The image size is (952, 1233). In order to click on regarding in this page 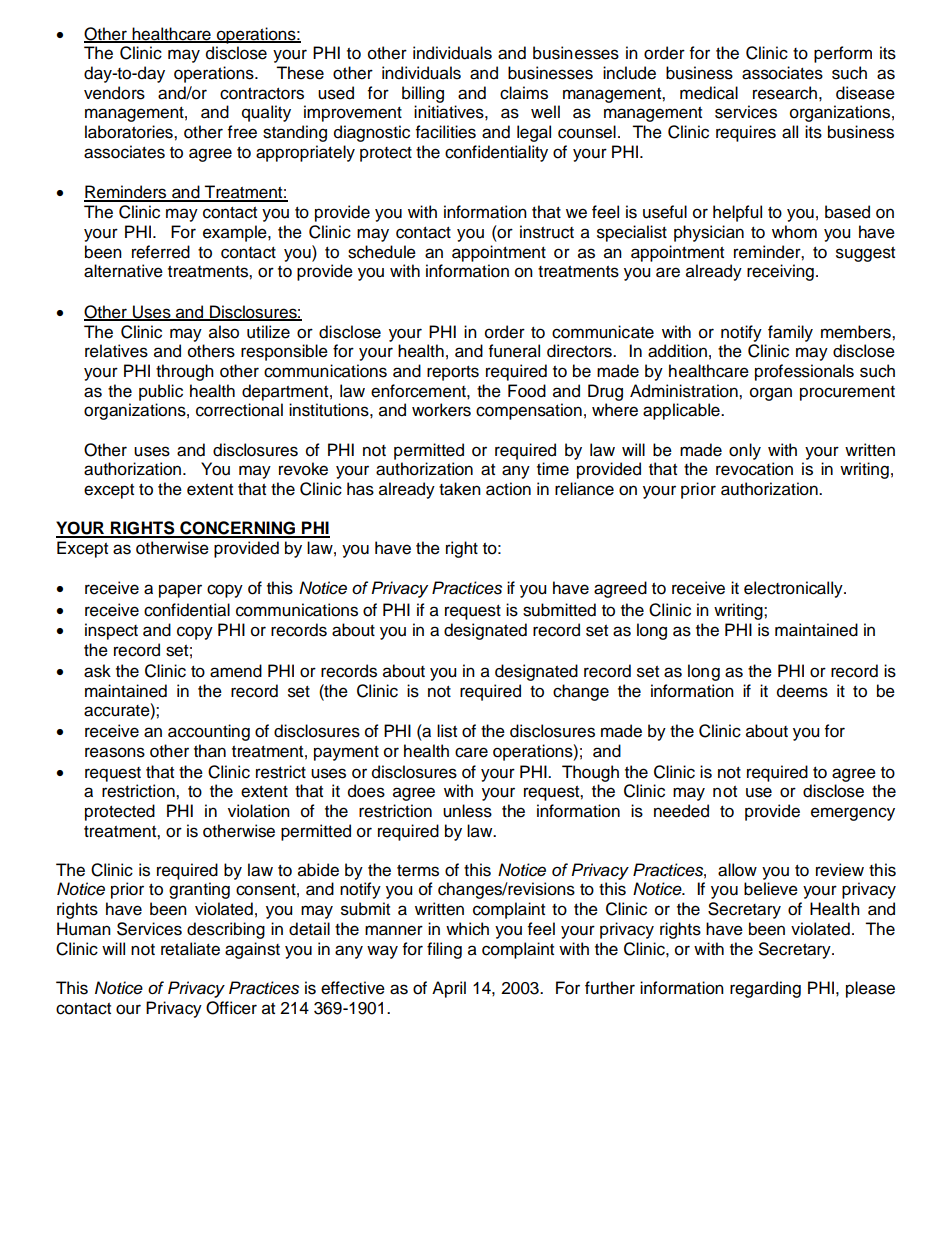, I will do `click(765, 989)`.
